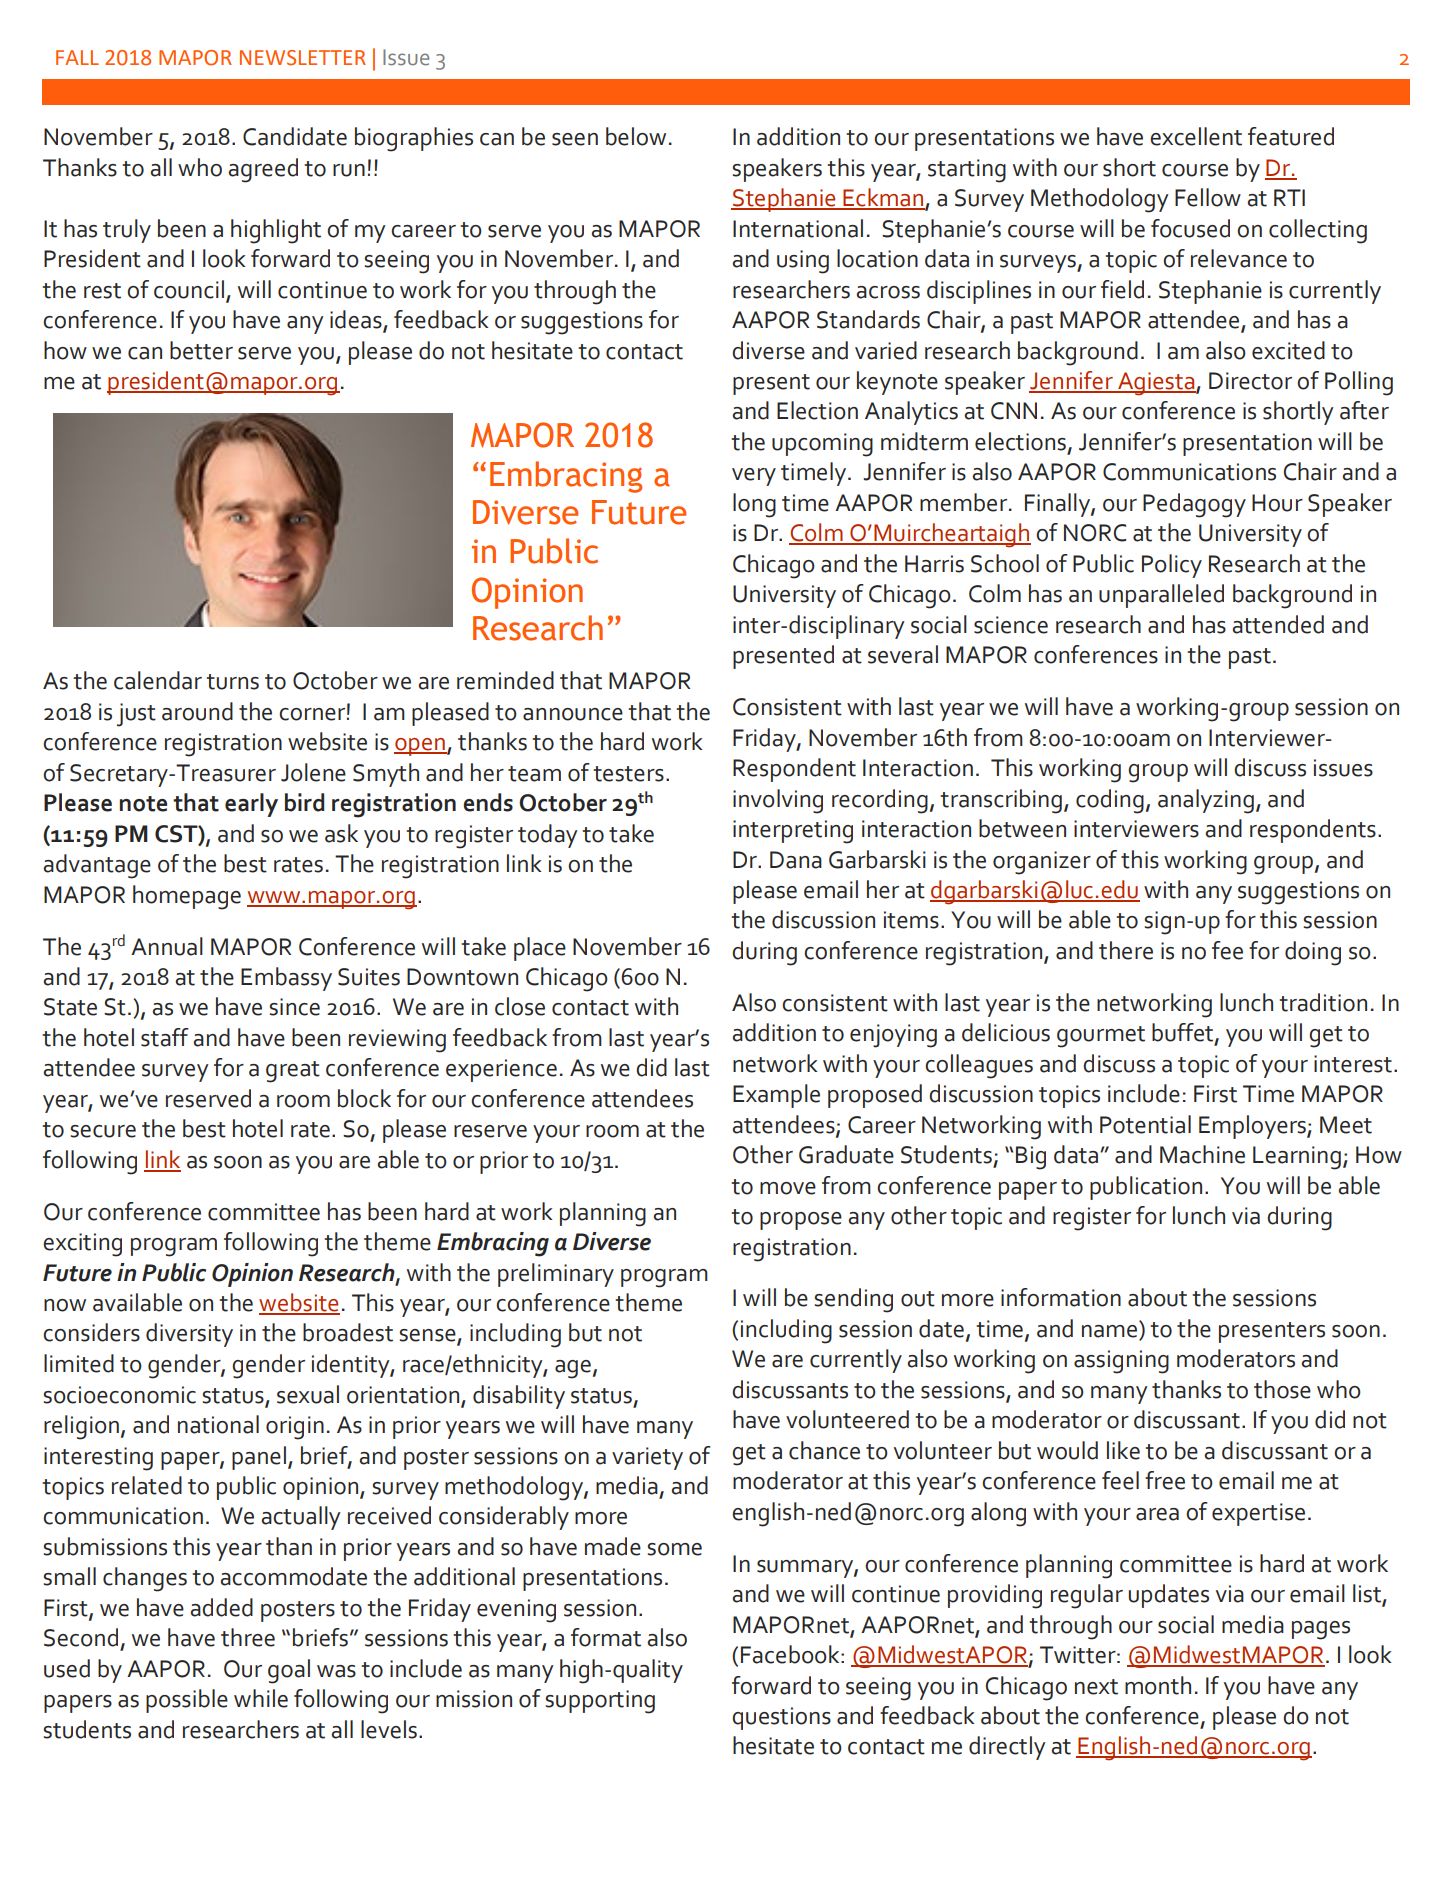 The height and width of the screenshot is (1883, 1455). Describe the element at coordinates (1278, 624) in the screenshot. I see `attended` at that location.
